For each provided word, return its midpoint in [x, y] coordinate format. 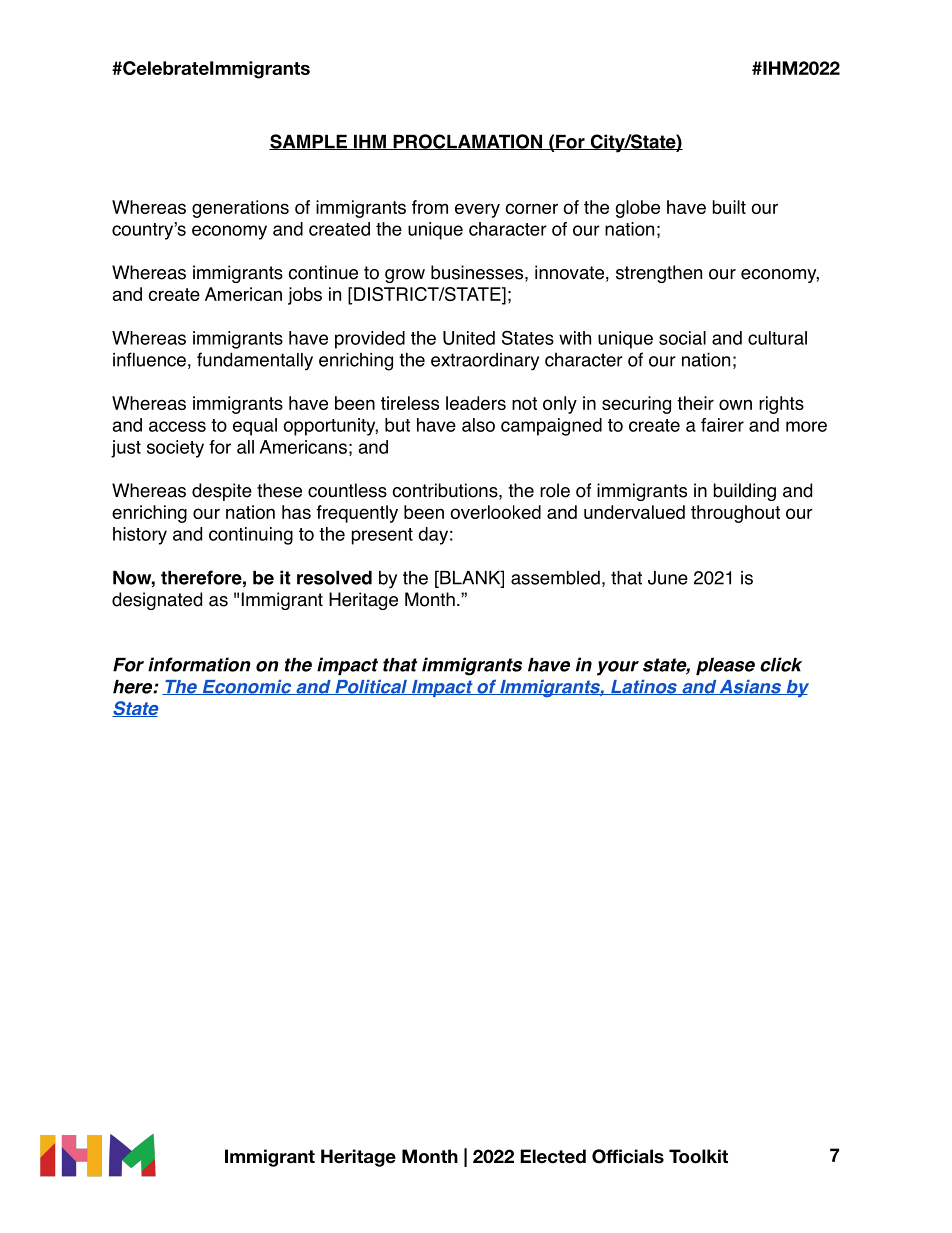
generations [240, 209]
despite [222, 492]
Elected [553, 1156]
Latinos [644, 687]
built [729, 207]
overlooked [496, 512]
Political [371, 687]
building [745, 492]
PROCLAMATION [467, 142]
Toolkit [698, 1156]
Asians [750, 687]
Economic [247, 687]
